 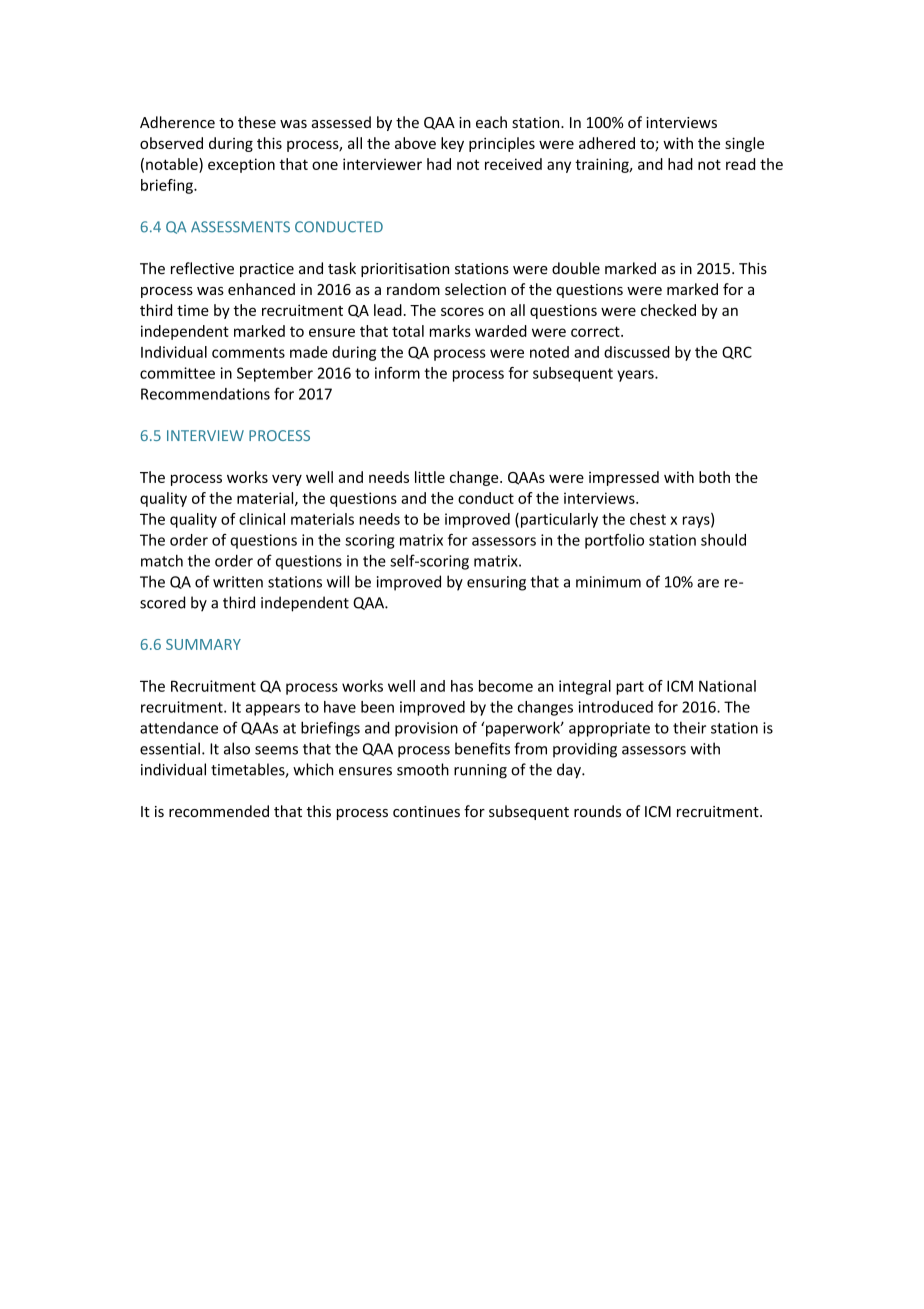 What do you see at coordinates (714, 477) in the screenshot?
I see `both` at bounding box center [714, 477].
